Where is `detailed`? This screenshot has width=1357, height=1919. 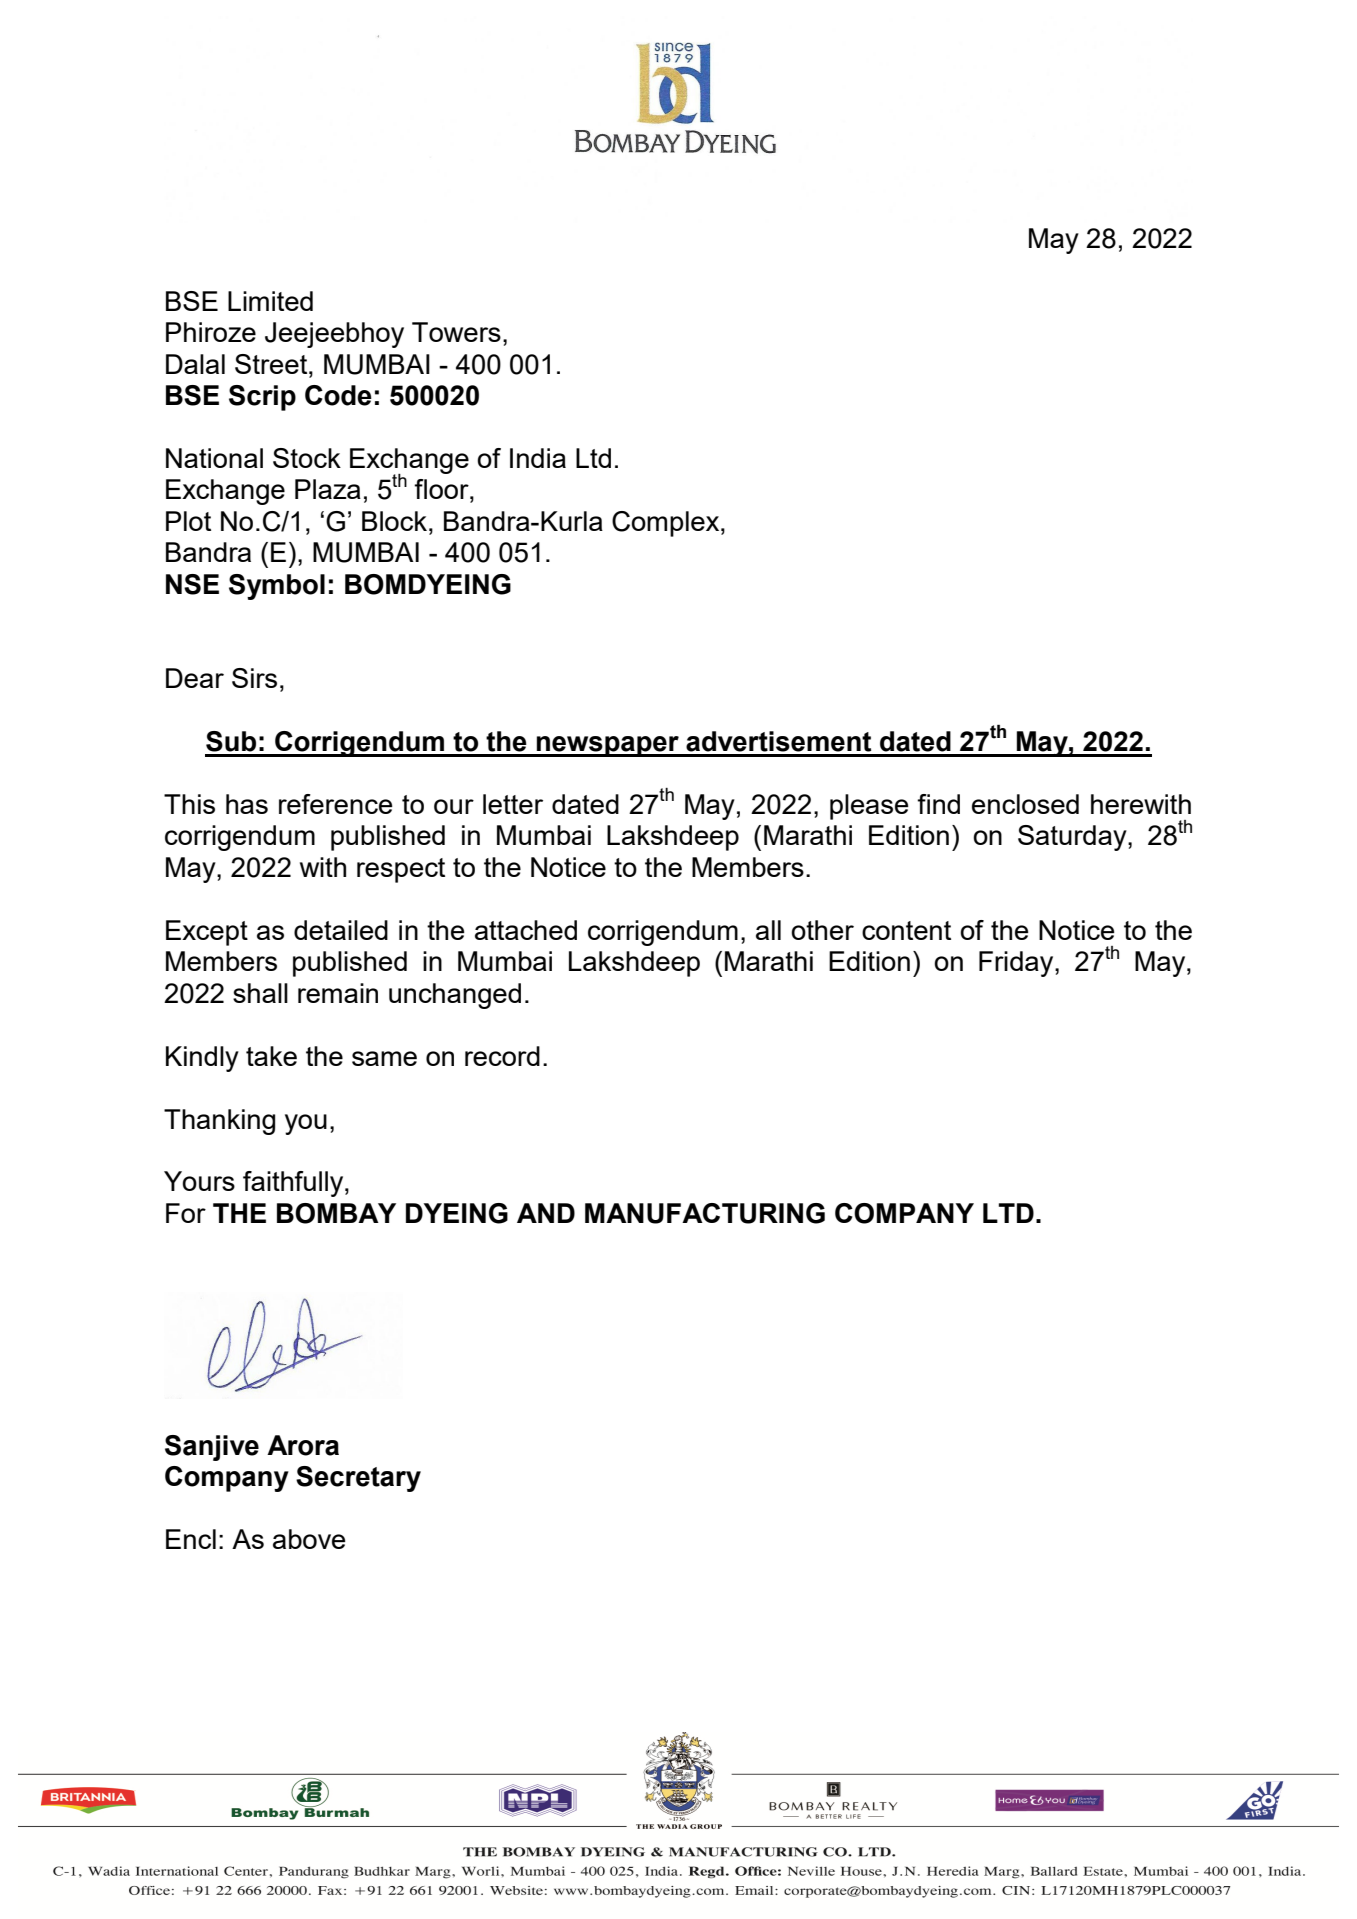 detailed is located at coordinates (341, 930).
